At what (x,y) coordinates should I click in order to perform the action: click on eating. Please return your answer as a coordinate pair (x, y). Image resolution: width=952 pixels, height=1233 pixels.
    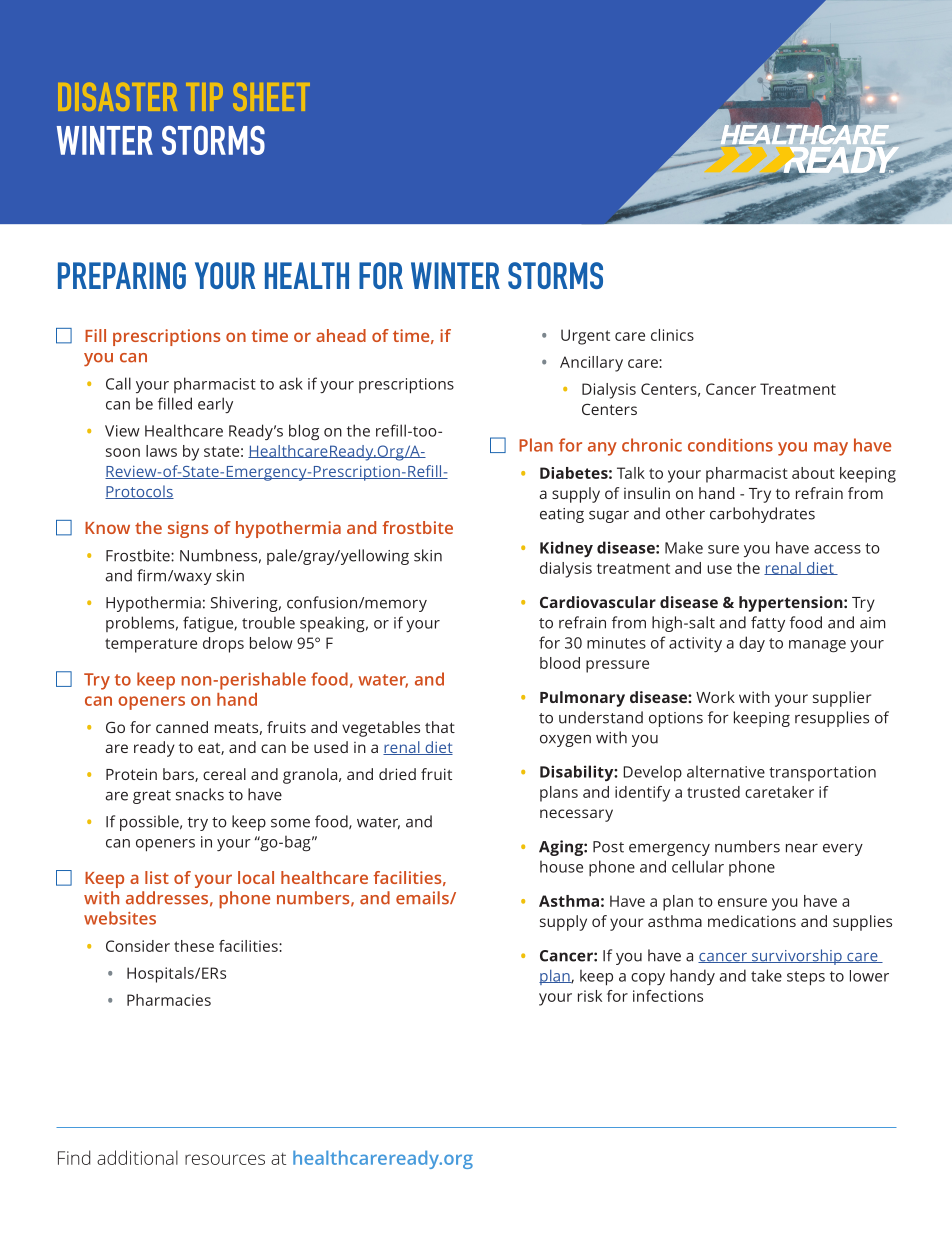
    Looking at the image, I should click on (562, 515).
